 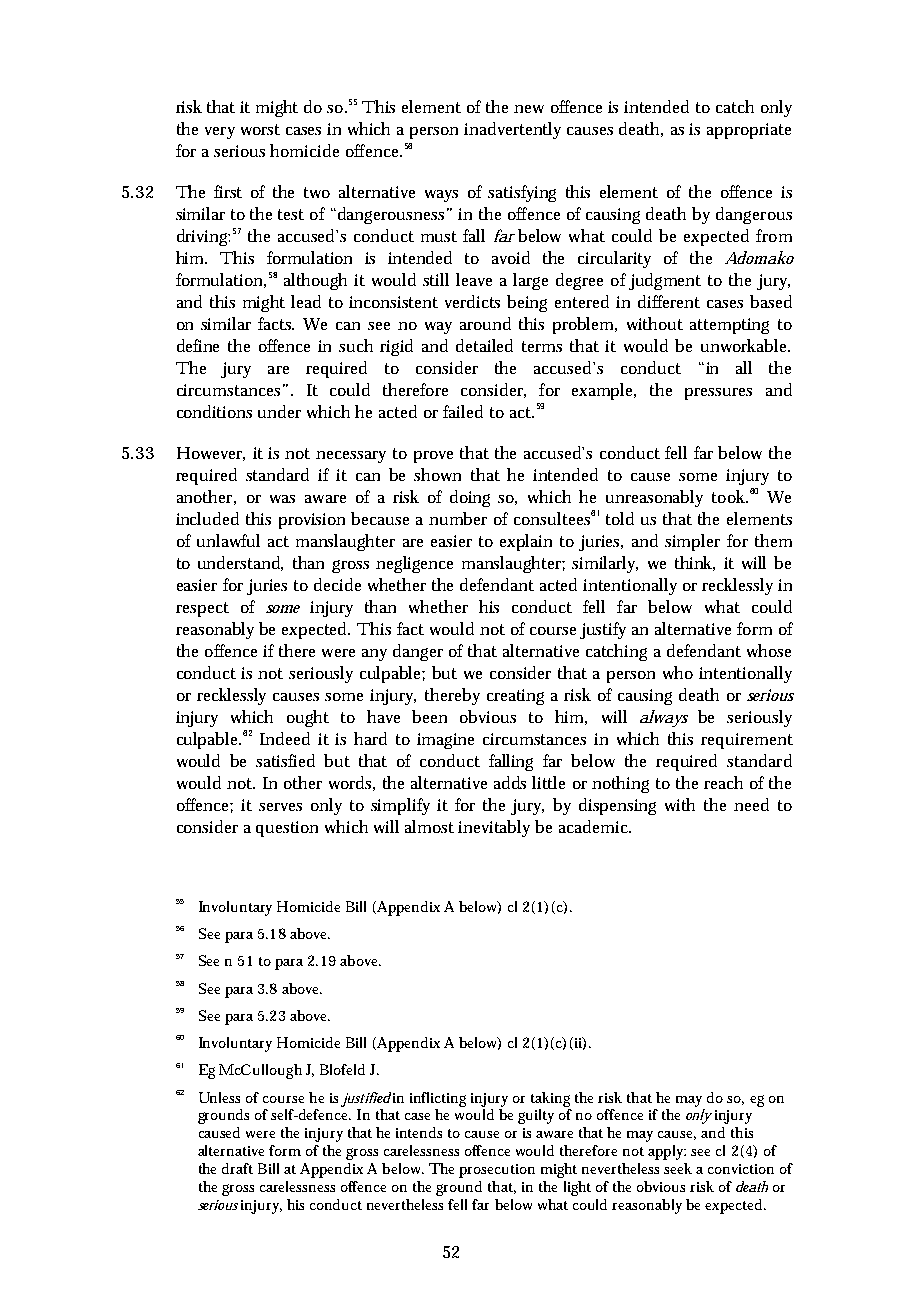 I want to click on almost, so click(x=429, y=826).
